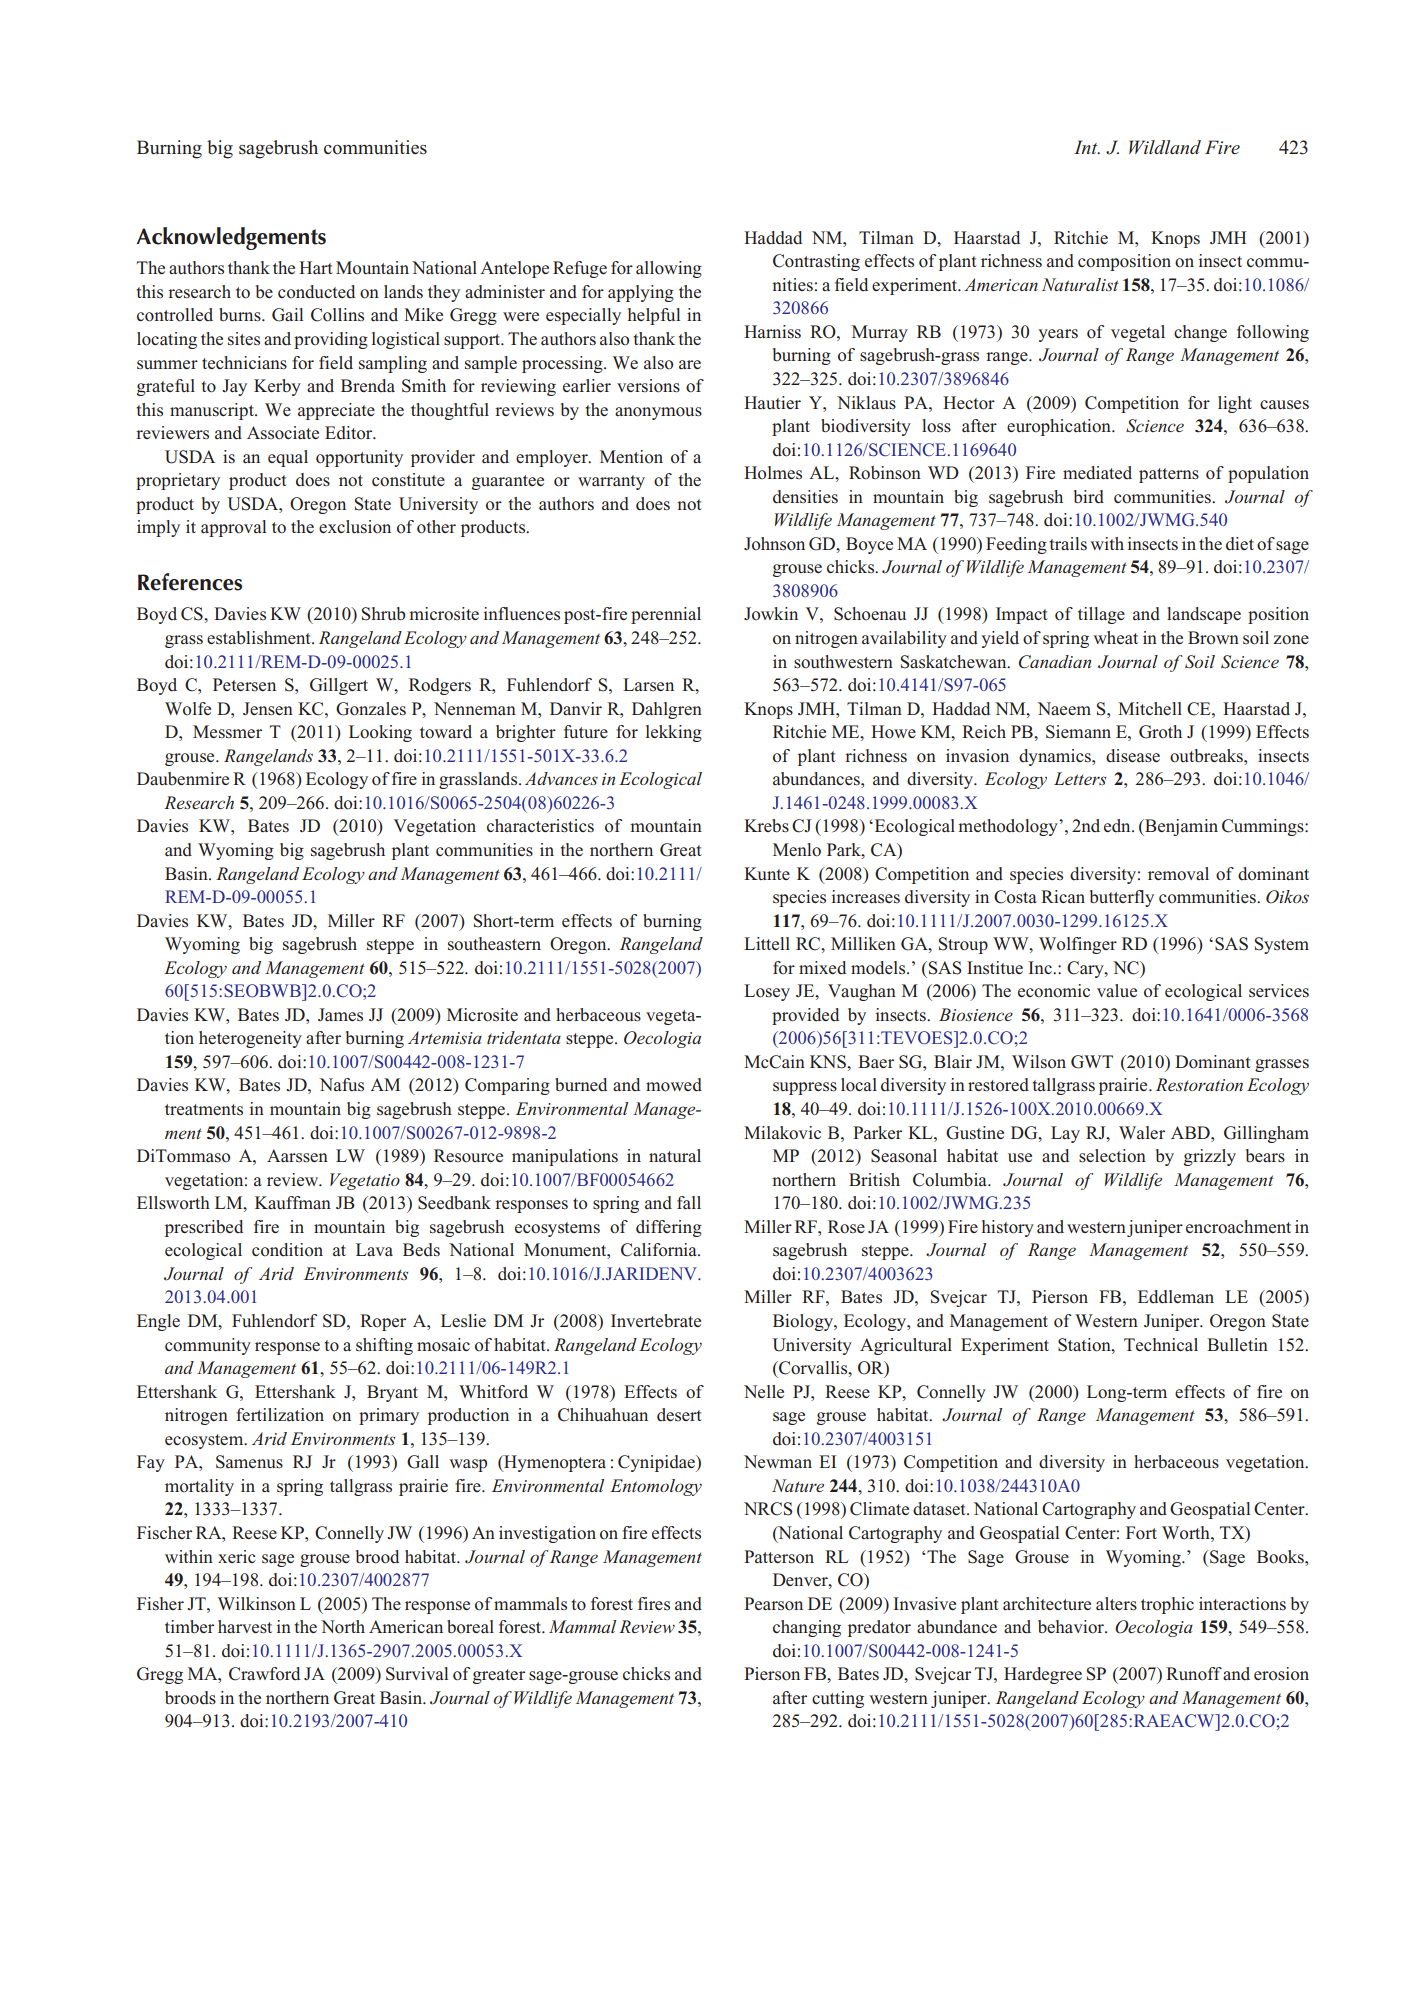  I want to click on James, so click(340, 1014).
